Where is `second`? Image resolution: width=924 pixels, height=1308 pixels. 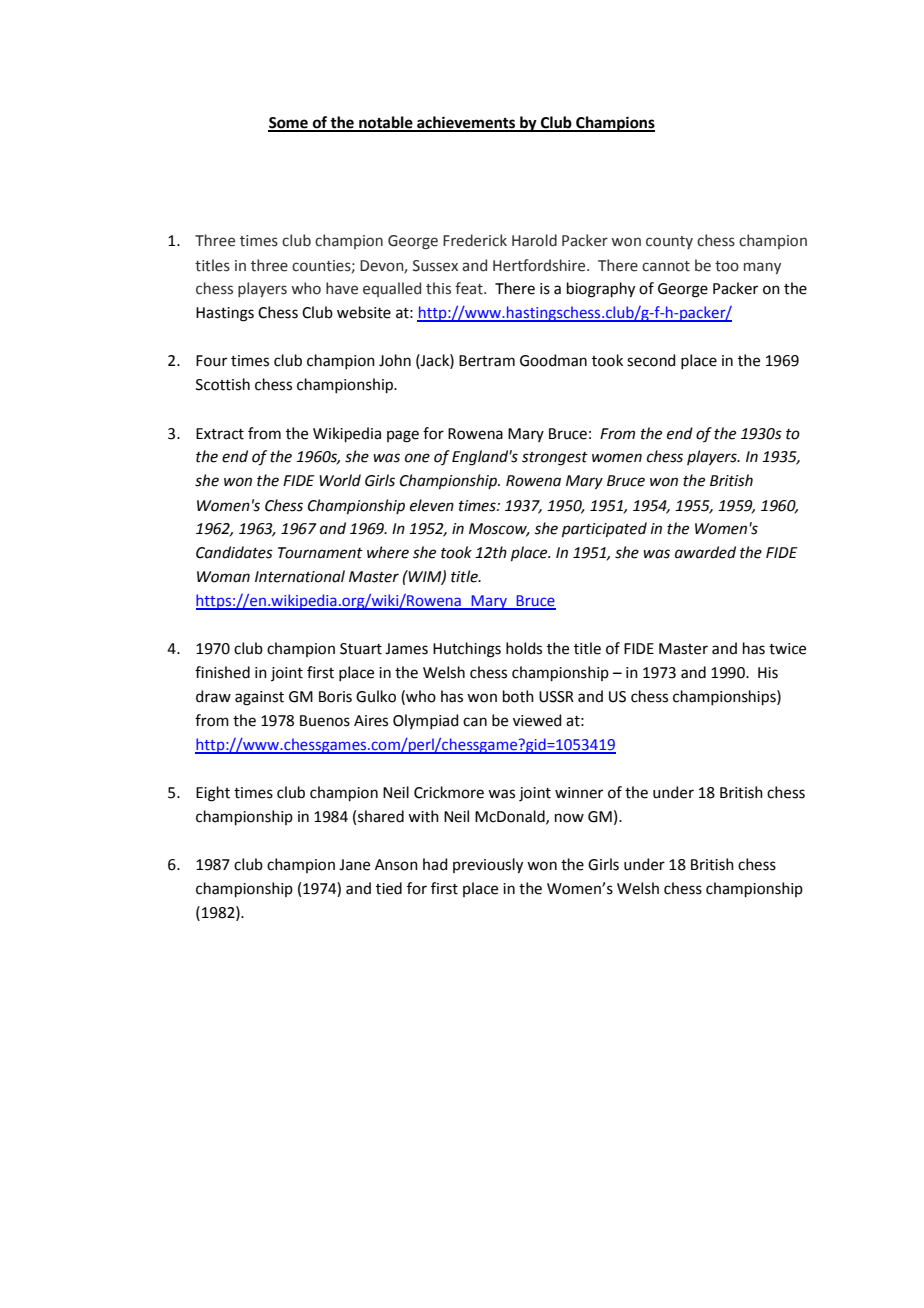 second is located at coordinates (651, 360).
